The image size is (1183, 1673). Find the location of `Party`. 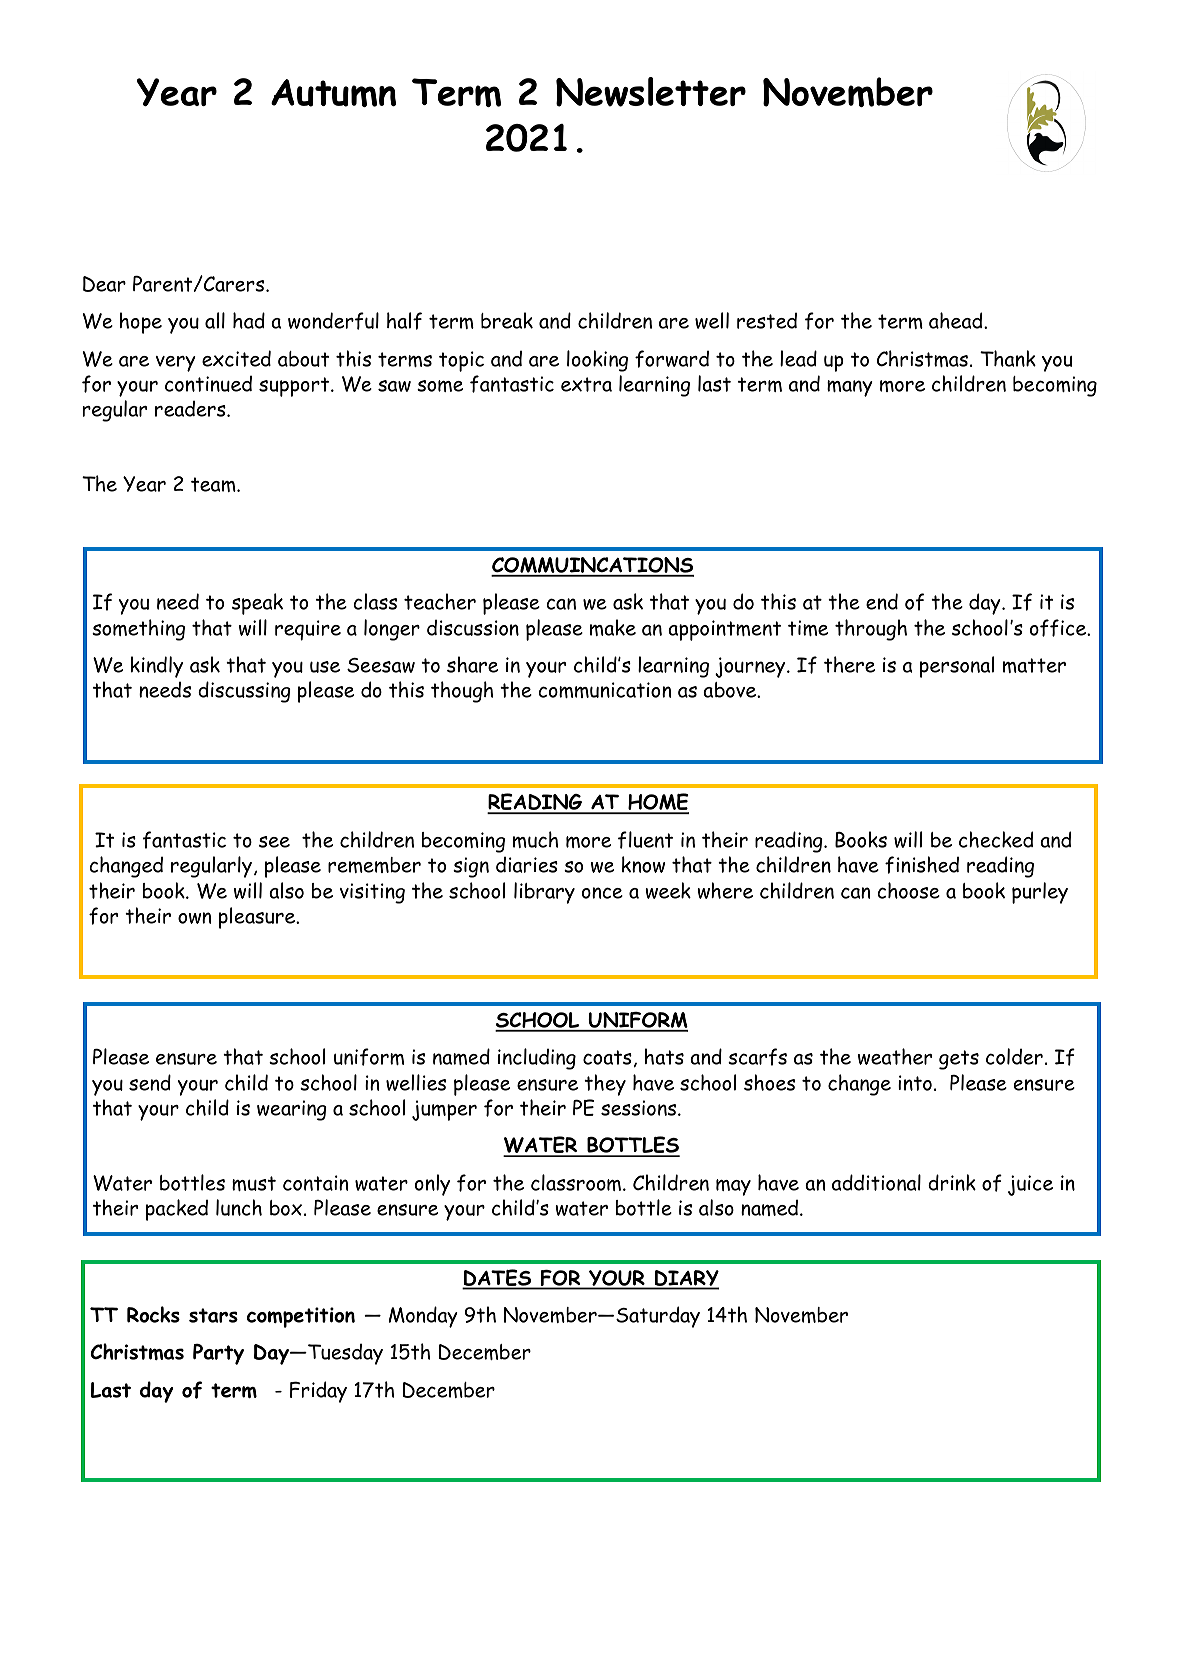

Party is located at coordinates (218, 1354).
